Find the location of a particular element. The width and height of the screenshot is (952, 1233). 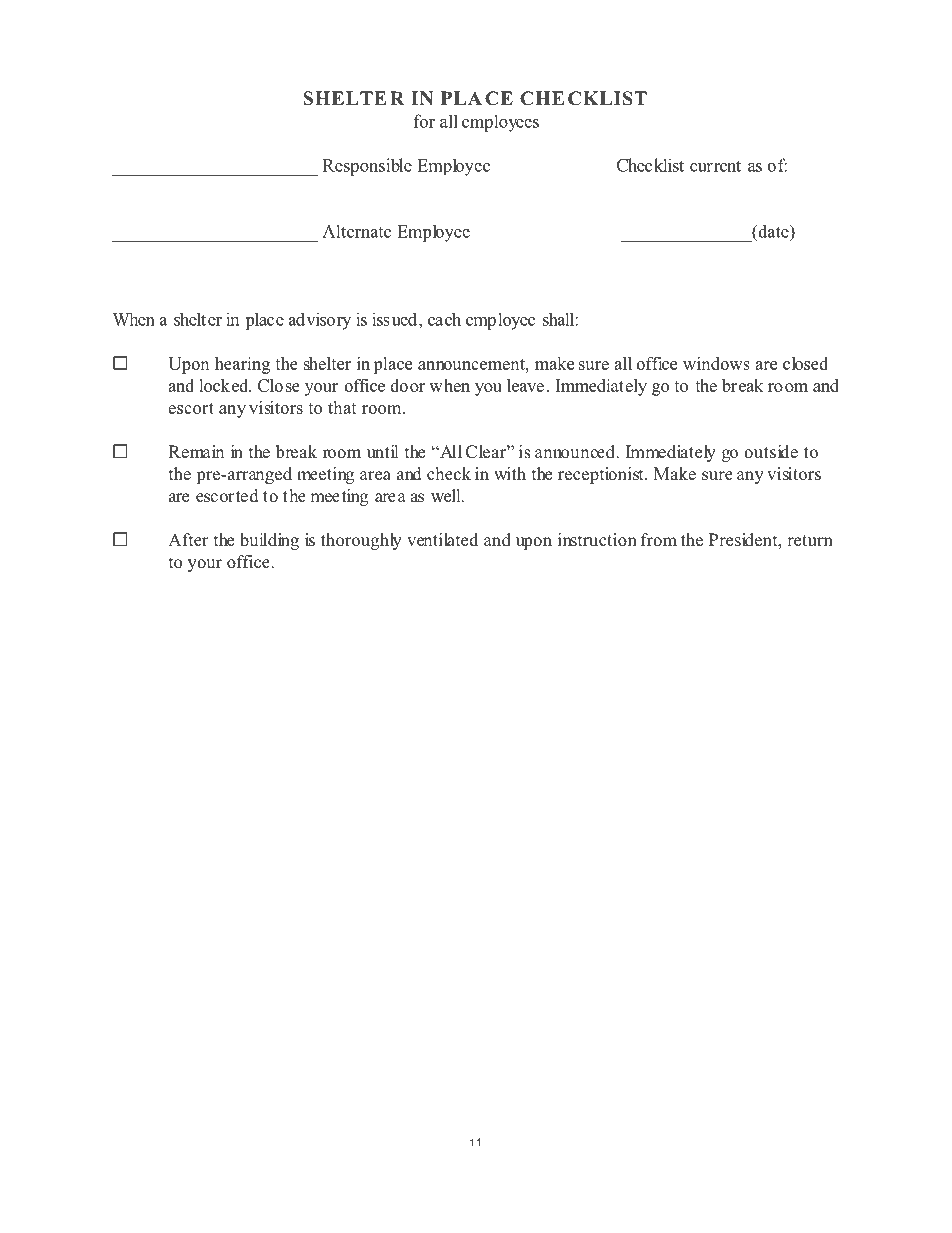

current is located at coordinates (715, 166).
